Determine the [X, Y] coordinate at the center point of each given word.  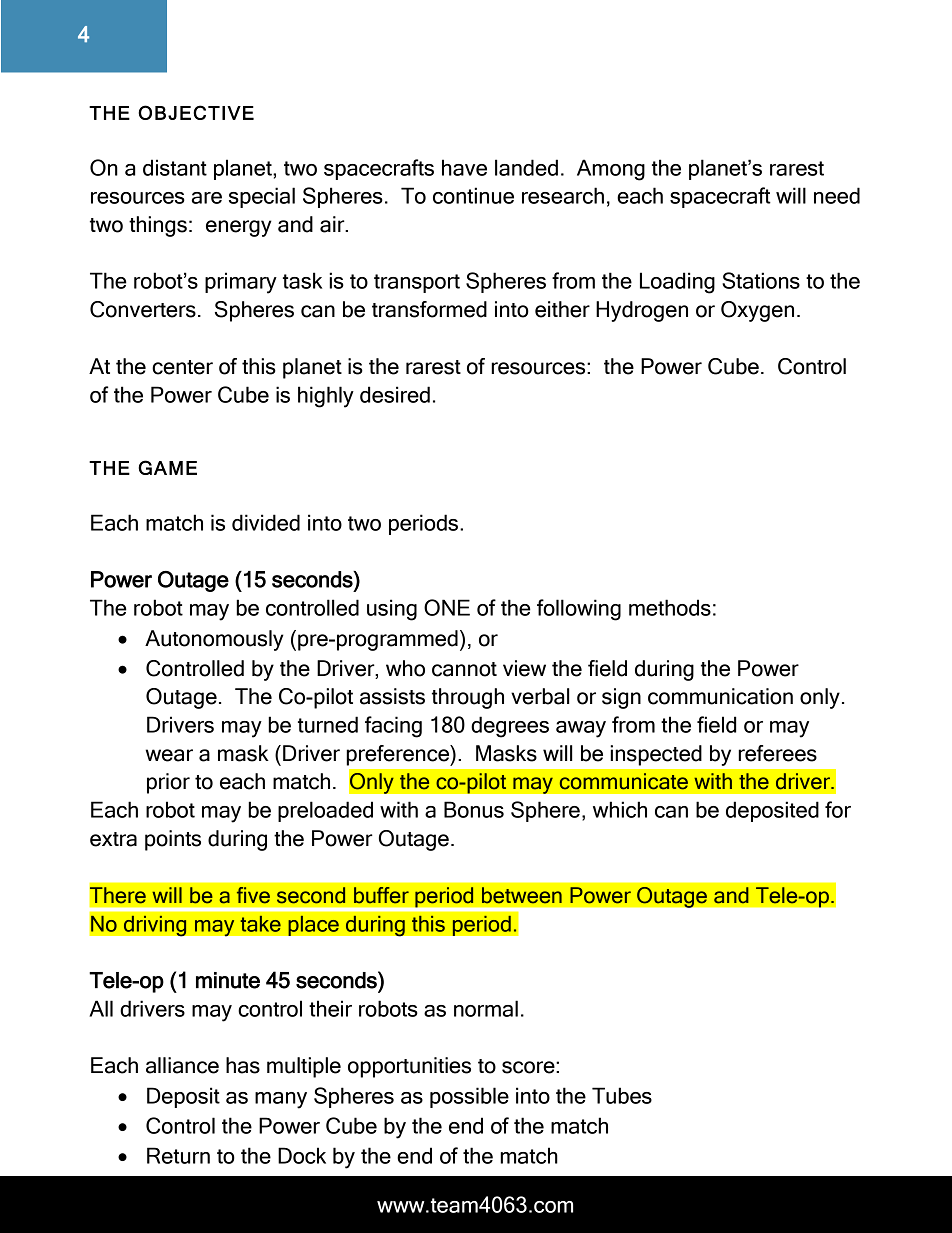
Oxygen [757, 311]
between [522, 895]
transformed [429, 309]
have [464, 167]
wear [169, 755]
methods [670, 607]
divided [266, 522]
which [620, 809]
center [182, 367]
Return [178, 1155]
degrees [510, 727]
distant [175, 167]
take [260, 924]
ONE [447, 607]
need [837, 195]
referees [777, 753]
